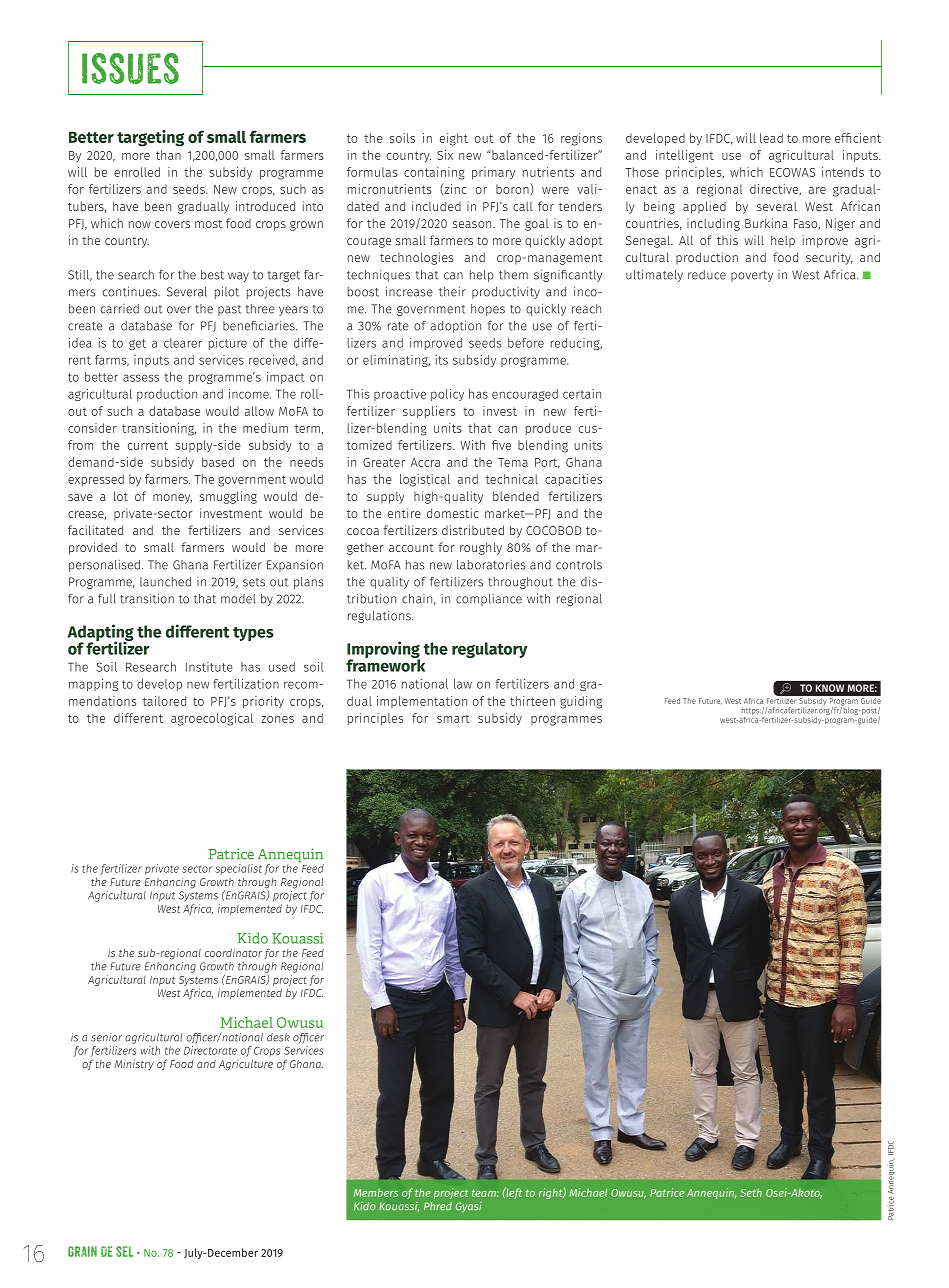 The image size is (949, 1288). What do you see at coordinates (124, 1251) in the screenshot?
I see `SEL` at bounding box center [124, 1251].
